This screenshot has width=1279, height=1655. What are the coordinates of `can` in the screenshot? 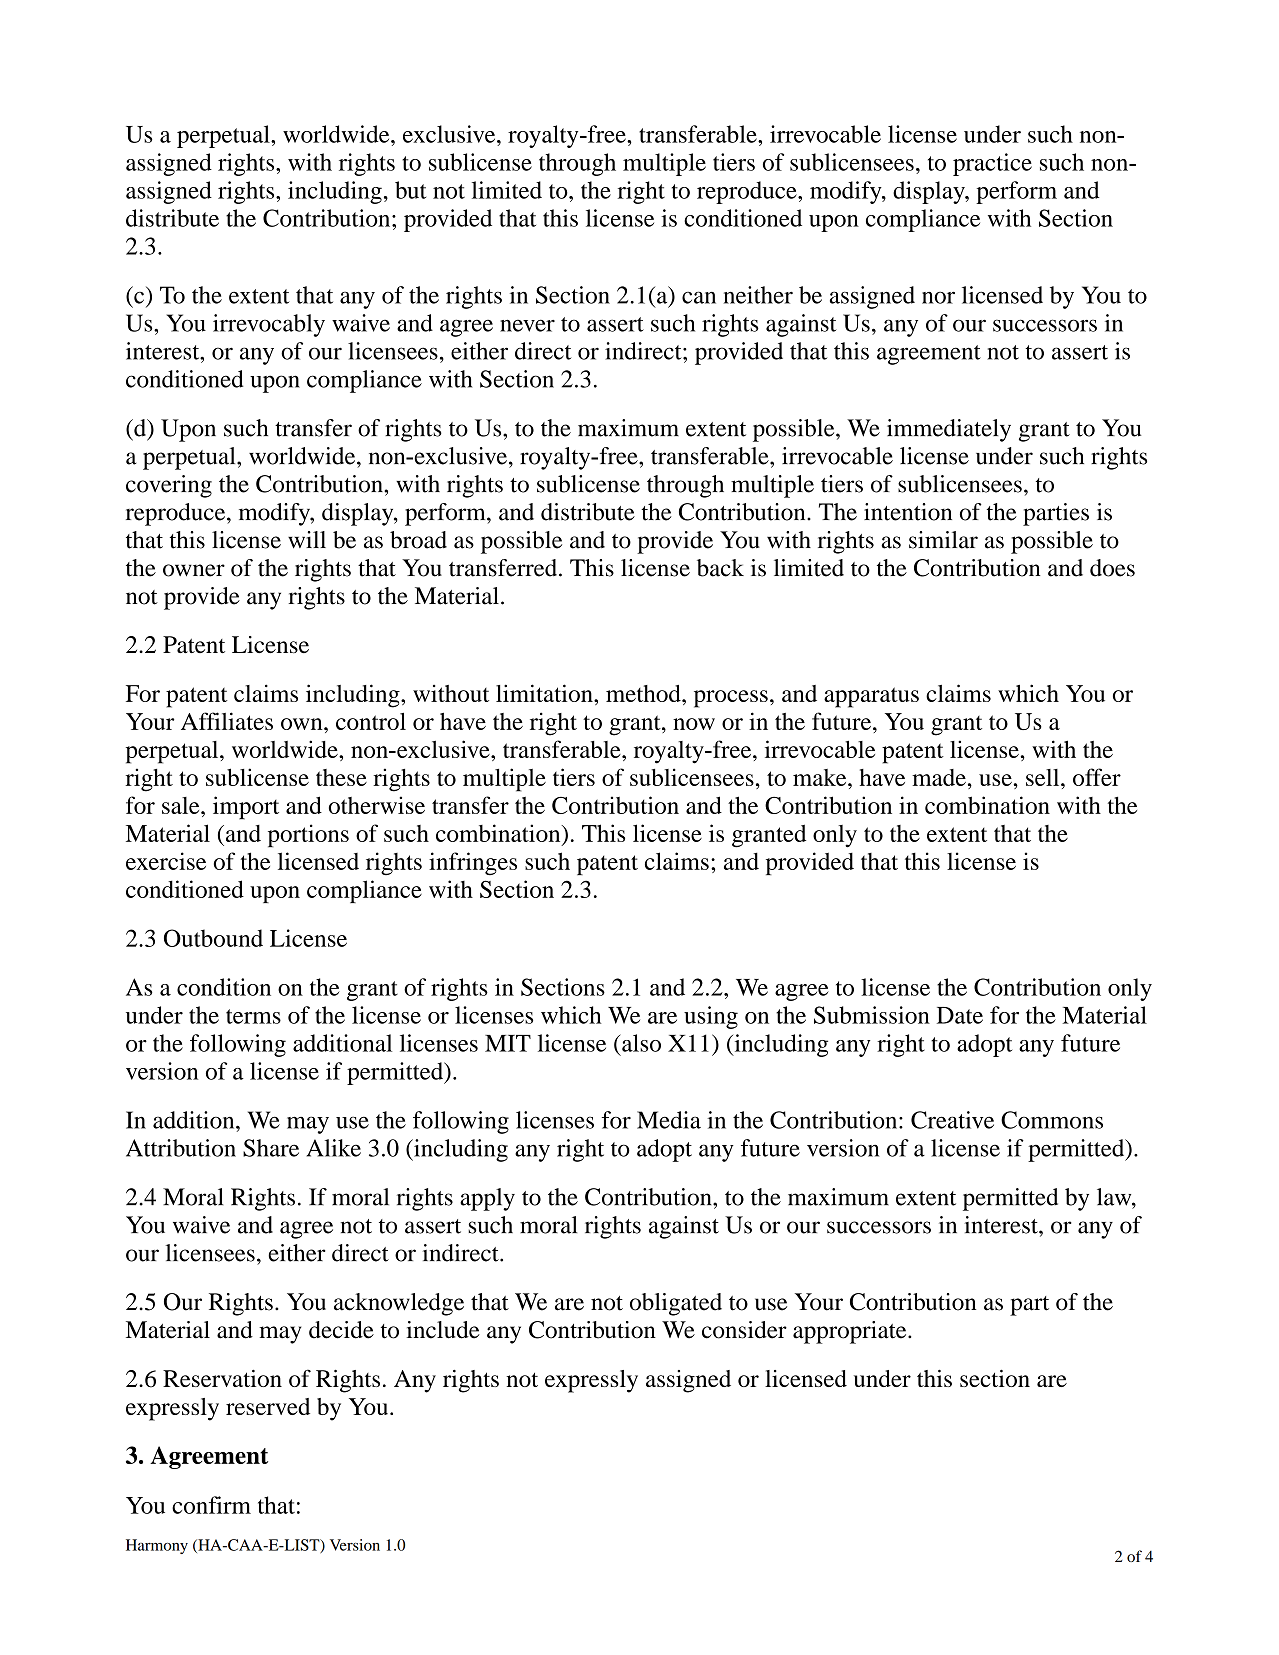 It's located at (699, 297).
